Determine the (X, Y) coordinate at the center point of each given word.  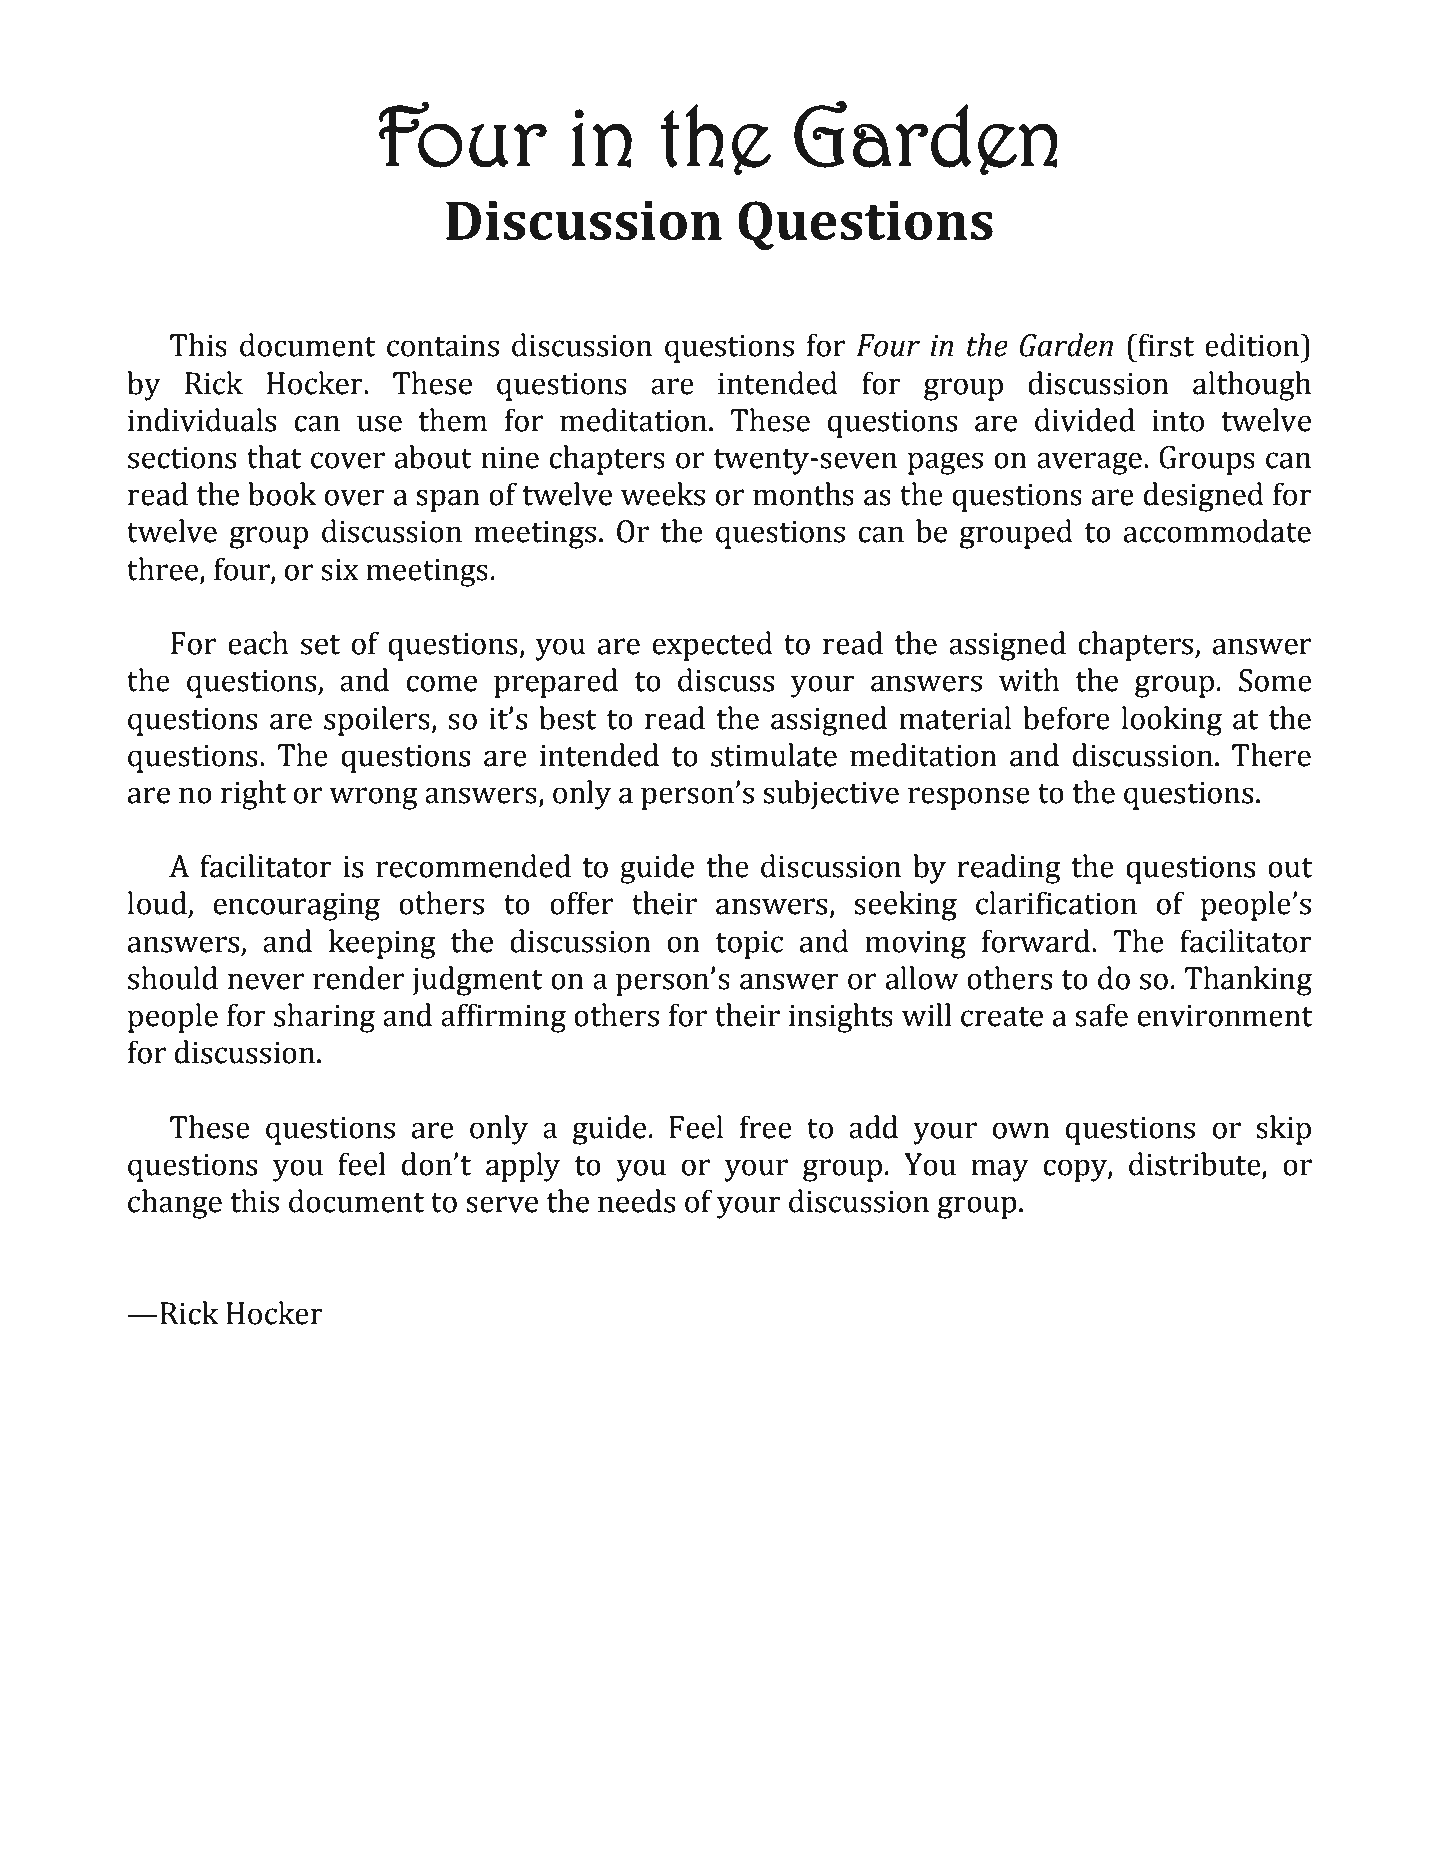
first (1165, 345)
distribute (1196, 1165)
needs (637, 1201)
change (175, 1204)
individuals (202, 420)
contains (443, 346)
